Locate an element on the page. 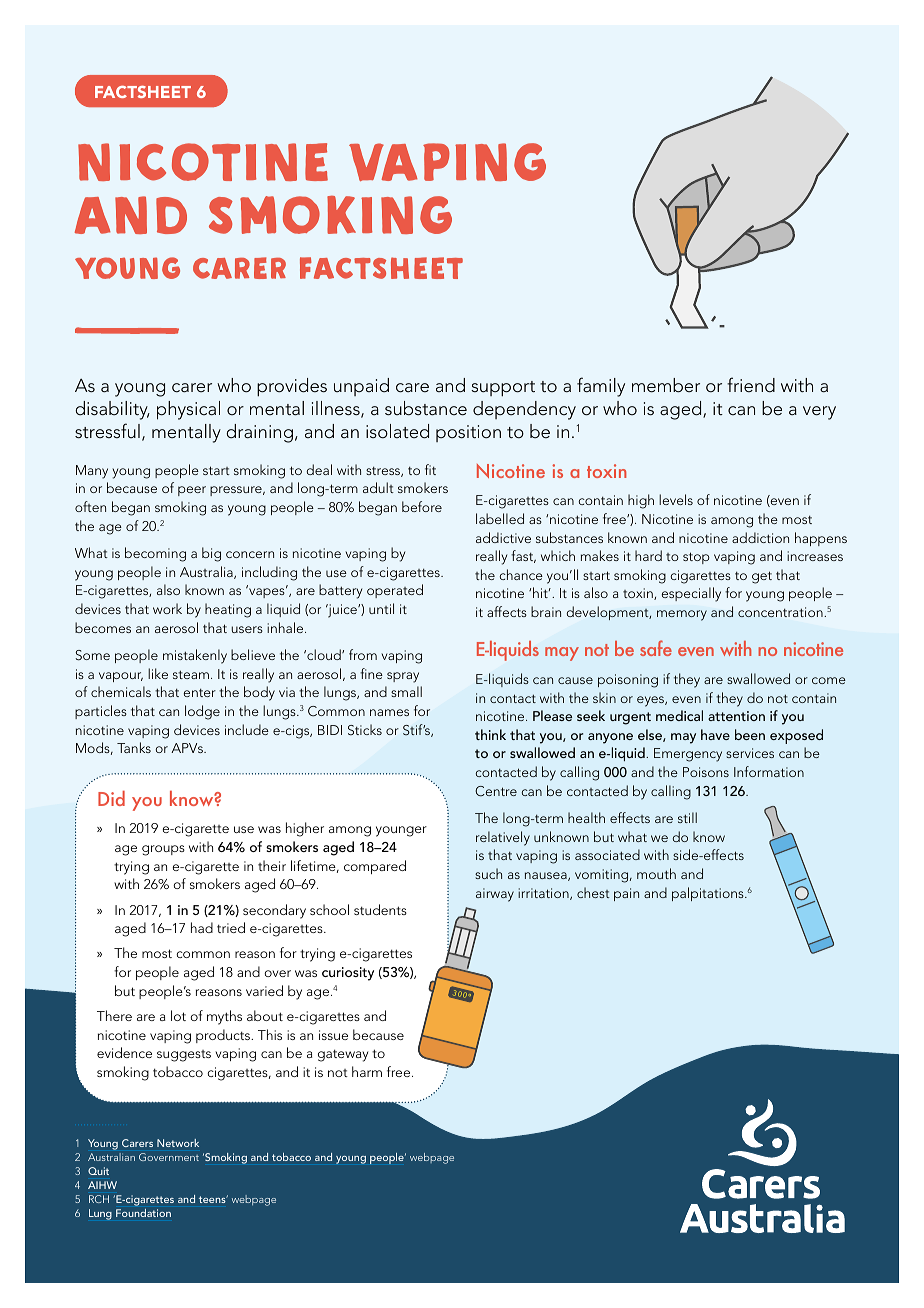 The height and width of the document is (1308, 924). attention is located at coordinates (736, 716).
